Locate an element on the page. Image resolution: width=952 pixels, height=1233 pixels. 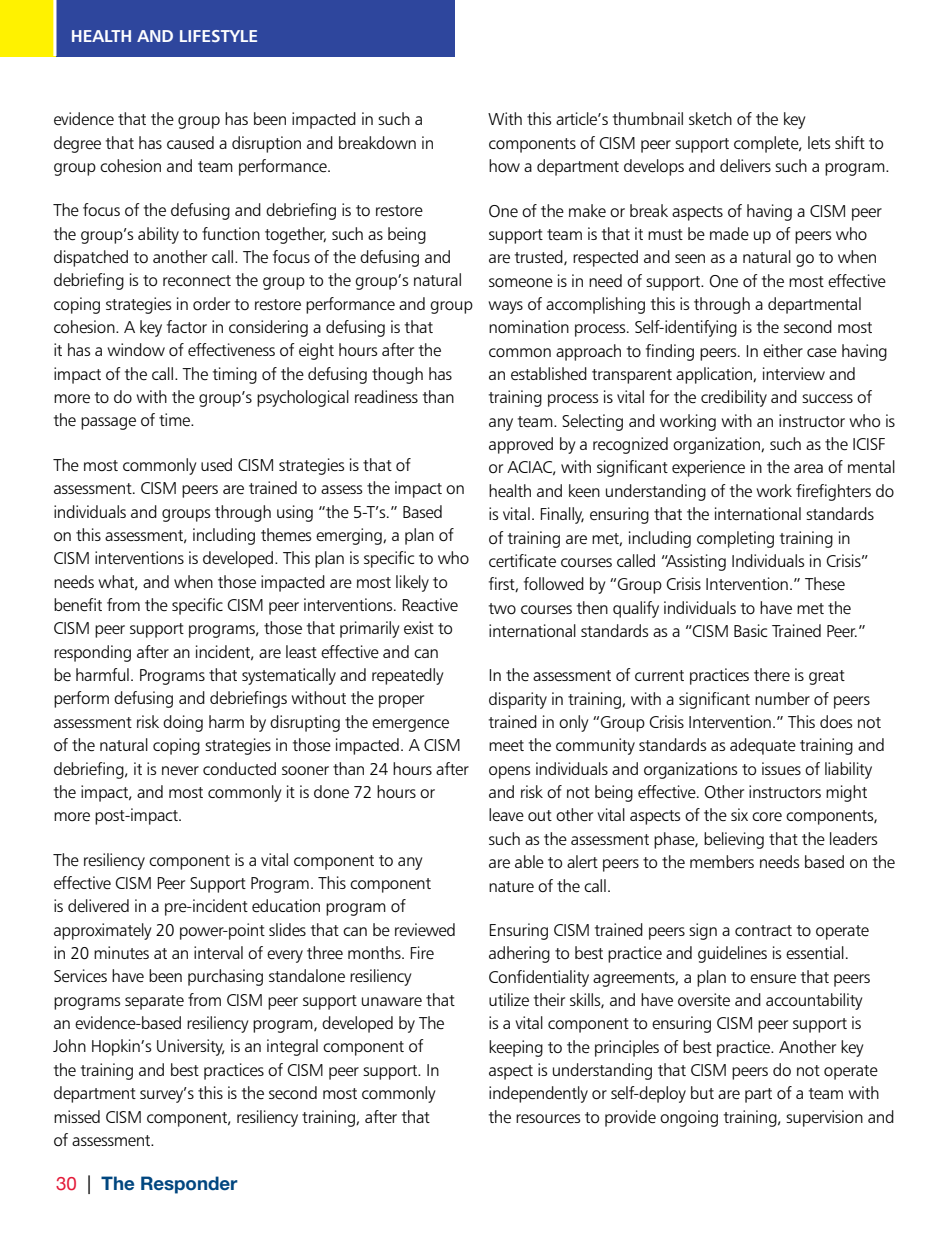
approved is located at coordinates (521, 445).
